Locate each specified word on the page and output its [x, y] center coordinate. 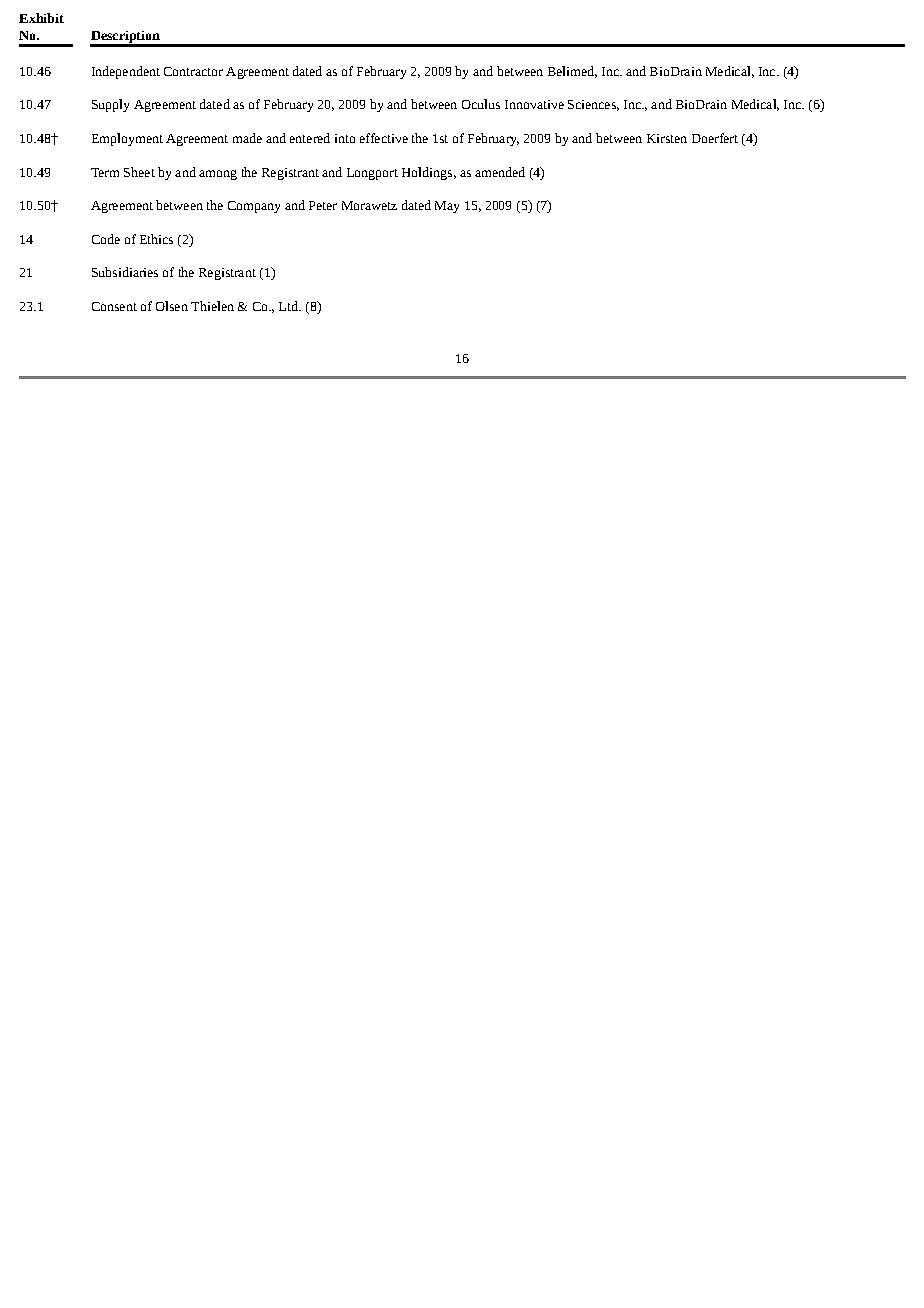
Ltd [289, 306]
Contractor [193, 71]
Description [126, 38]
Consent [114, 306]
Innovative [534, 104]
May [447, 207]
